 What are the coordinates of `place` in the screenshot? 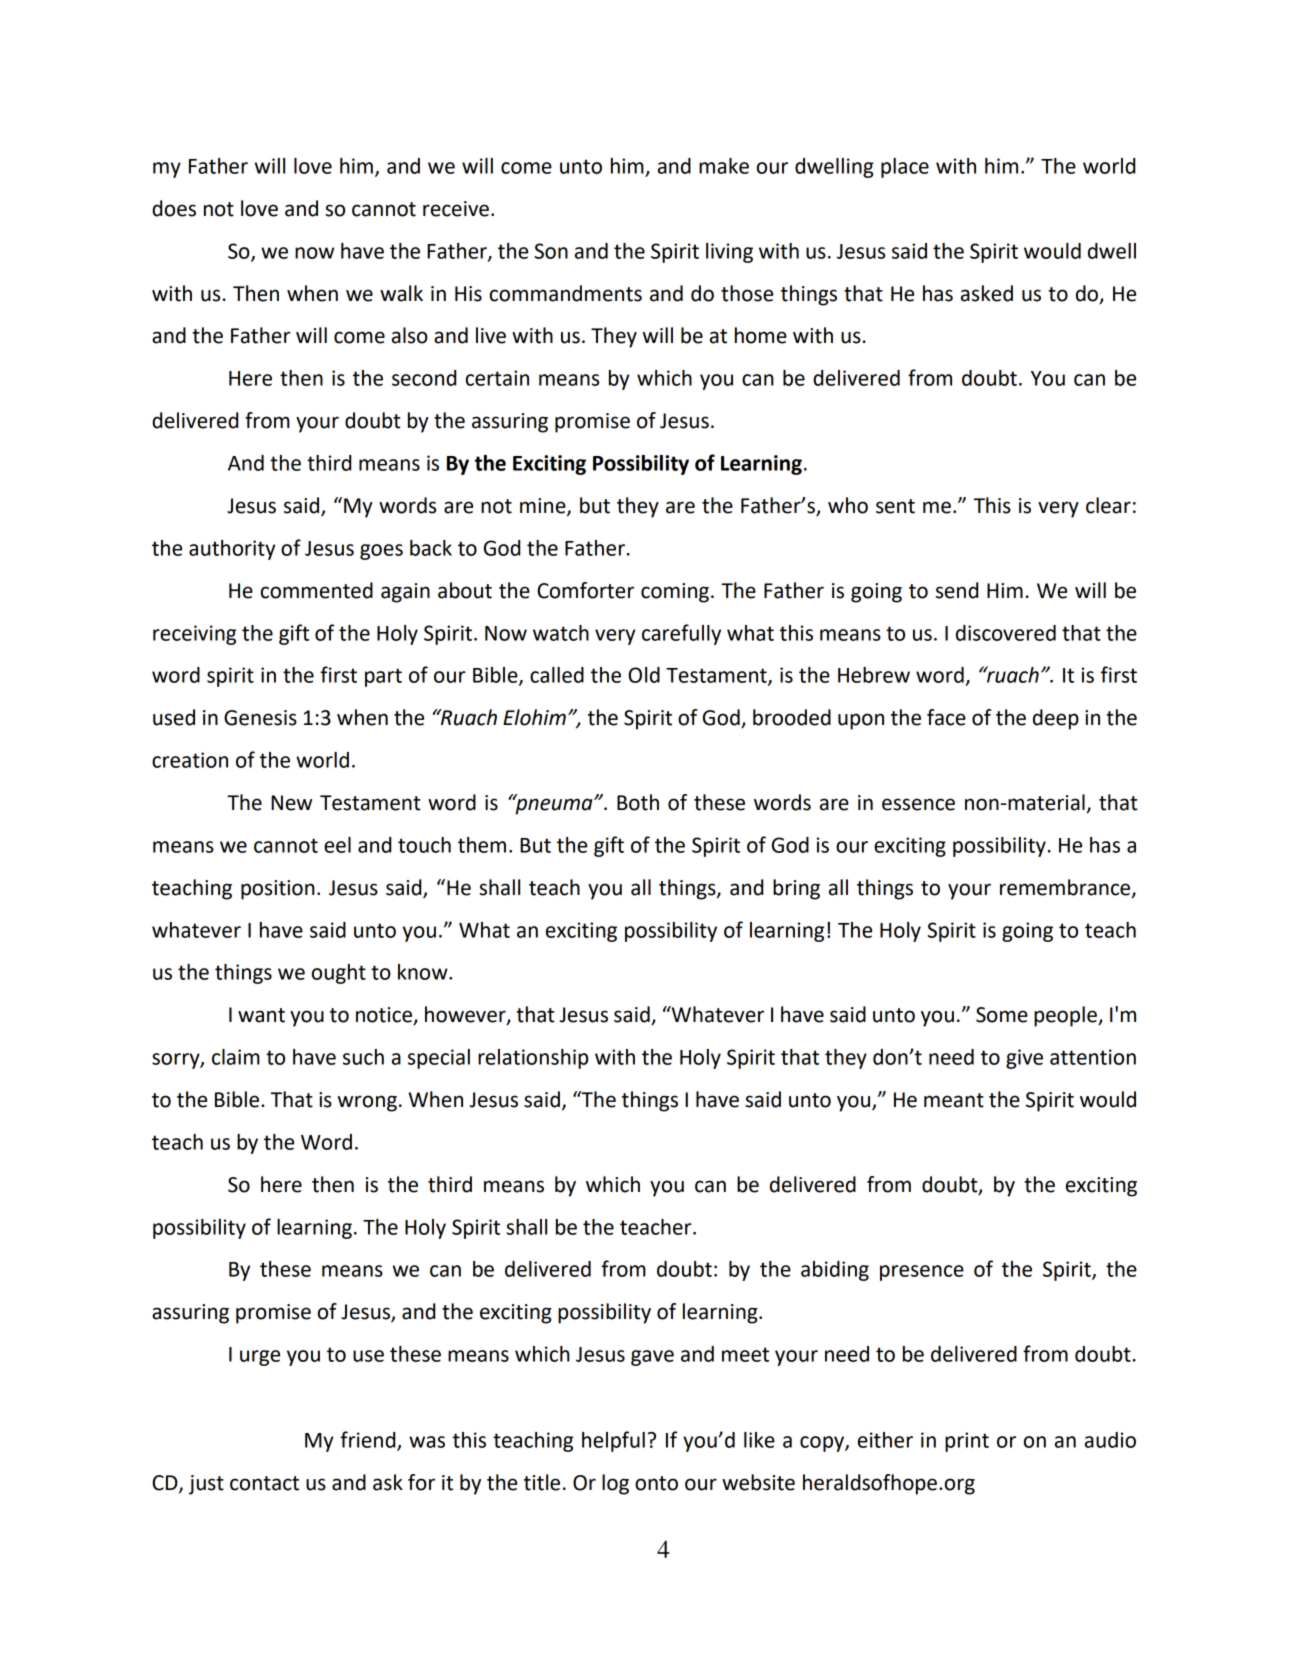 It's located at (905, 168).
